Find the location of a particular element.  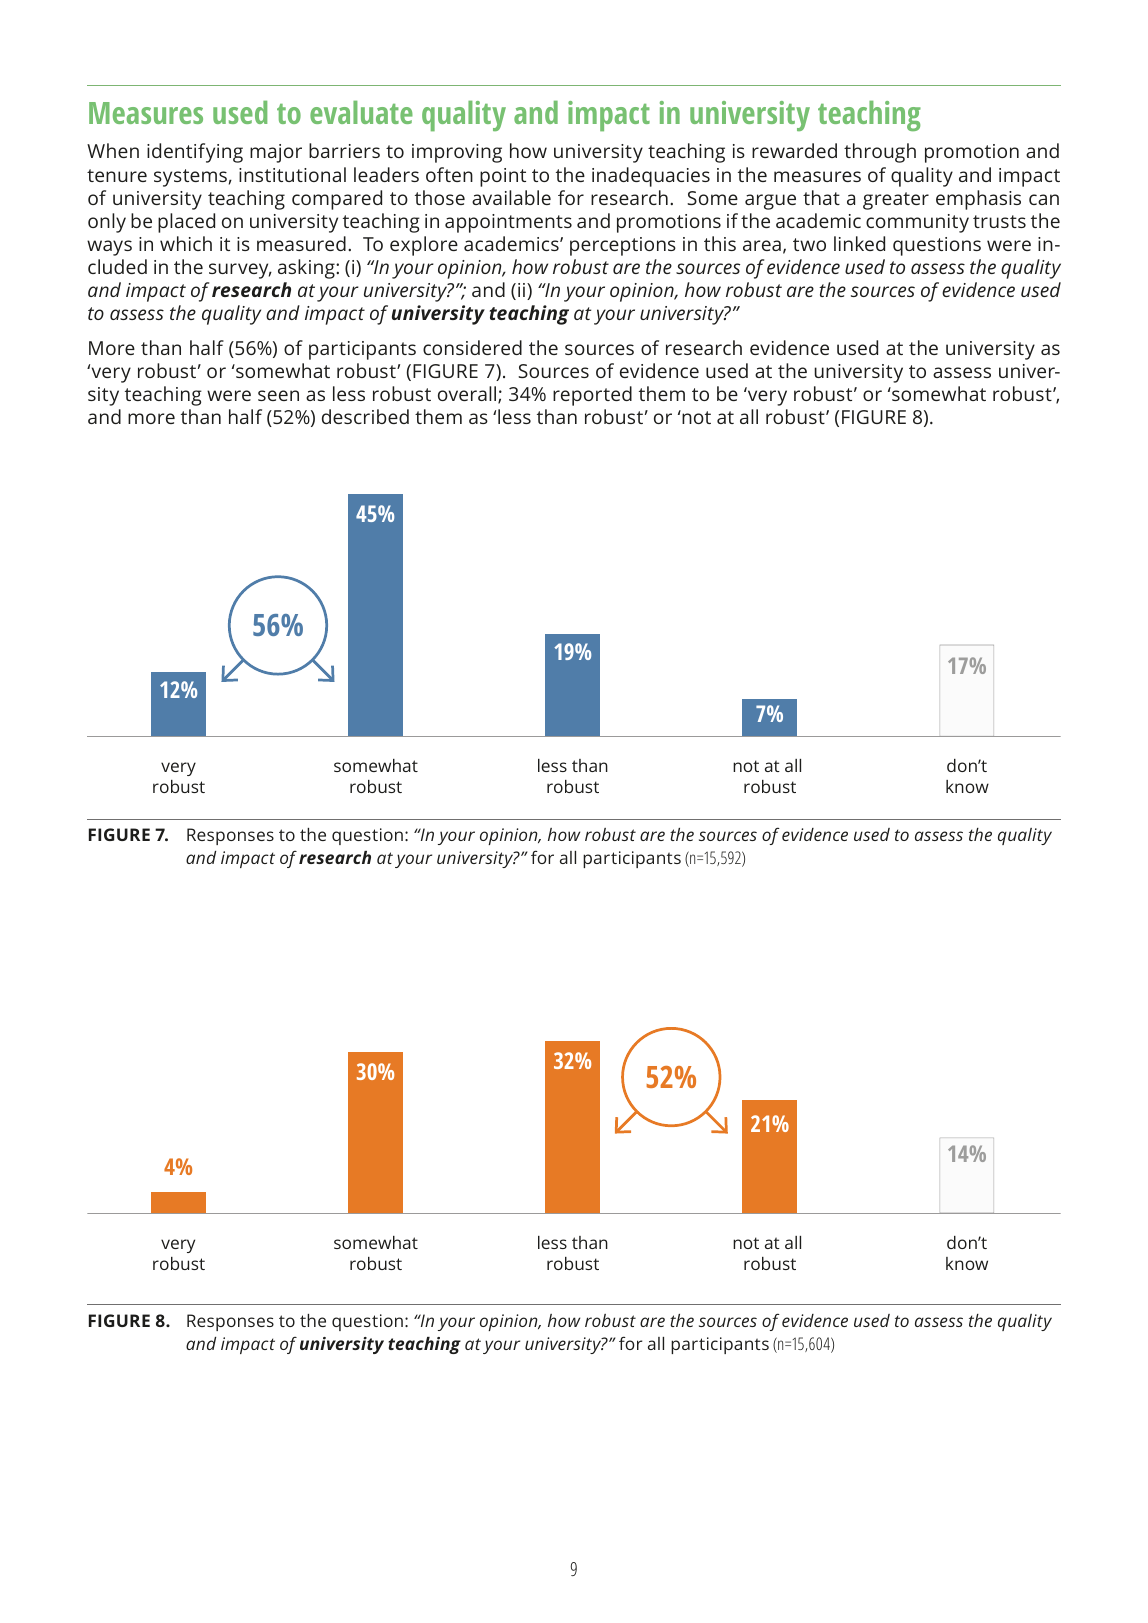

reported is located at coordinates (592, 396).
